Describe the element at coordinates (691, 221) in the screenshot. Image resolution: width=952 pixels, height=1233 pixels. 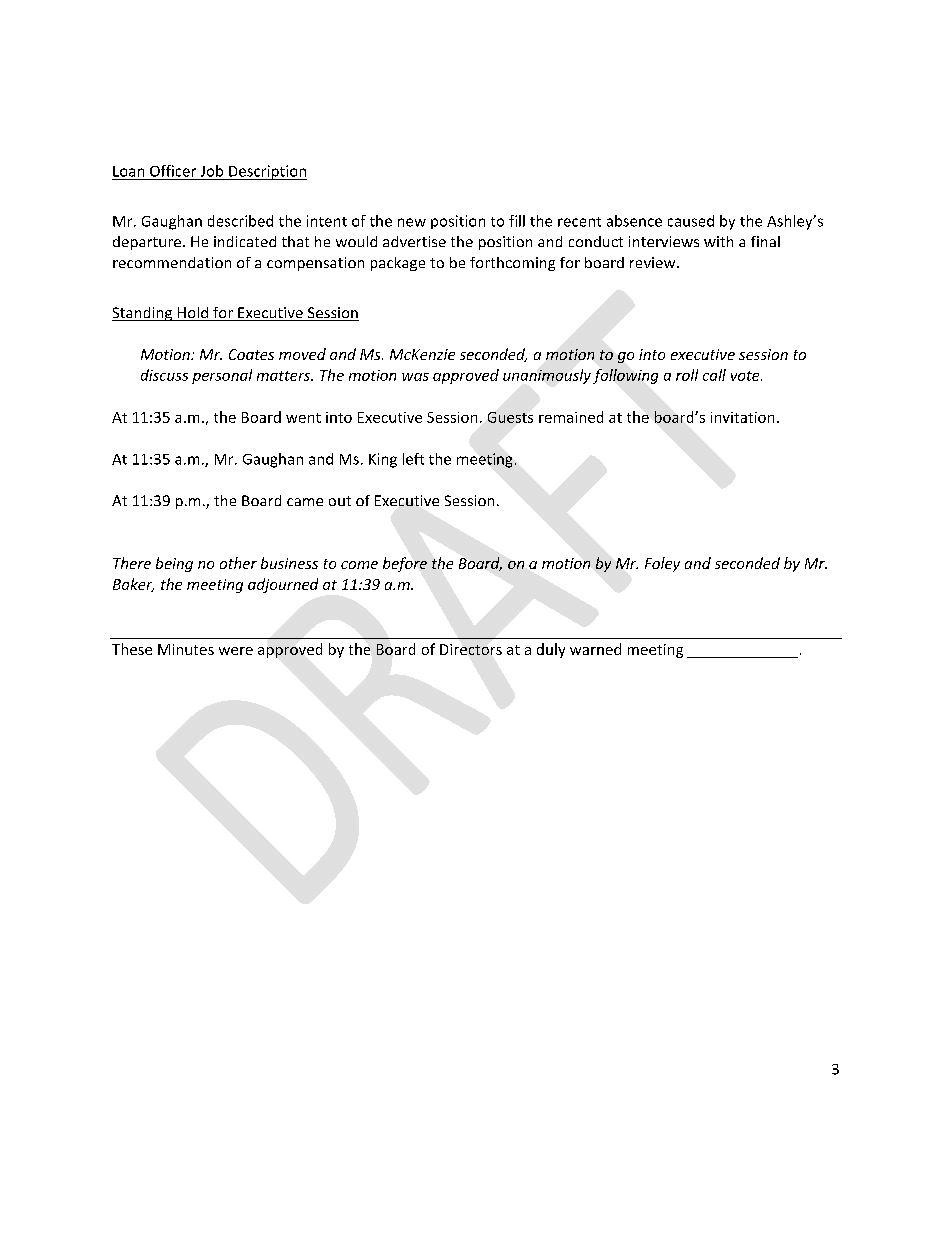
I see `caused` at that location.
